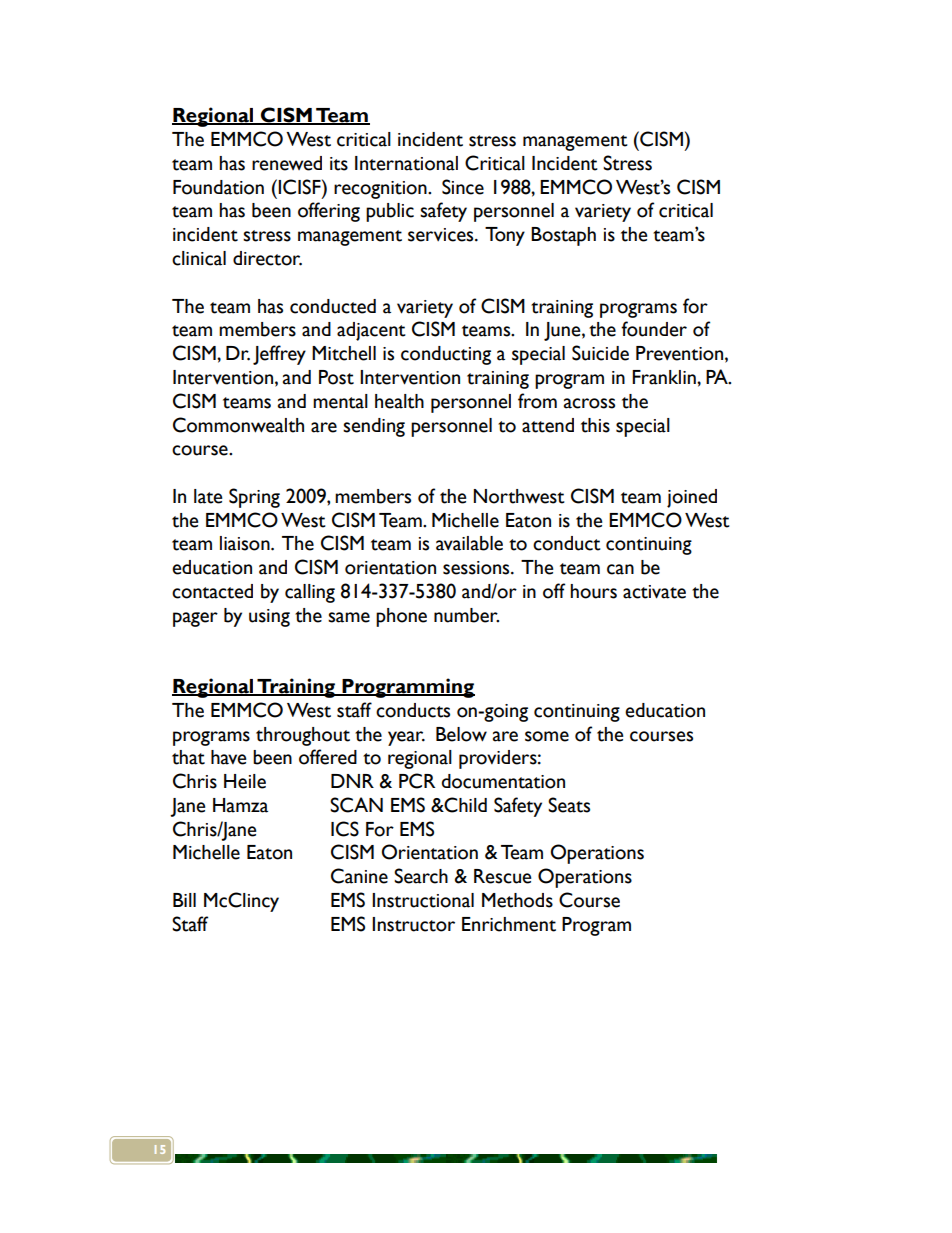 The height and width of the screenshot is (1233, 952). What do you see at coordinates (595, 425) in the screenshot?
I see `this` at bounding box center [595, 425].
